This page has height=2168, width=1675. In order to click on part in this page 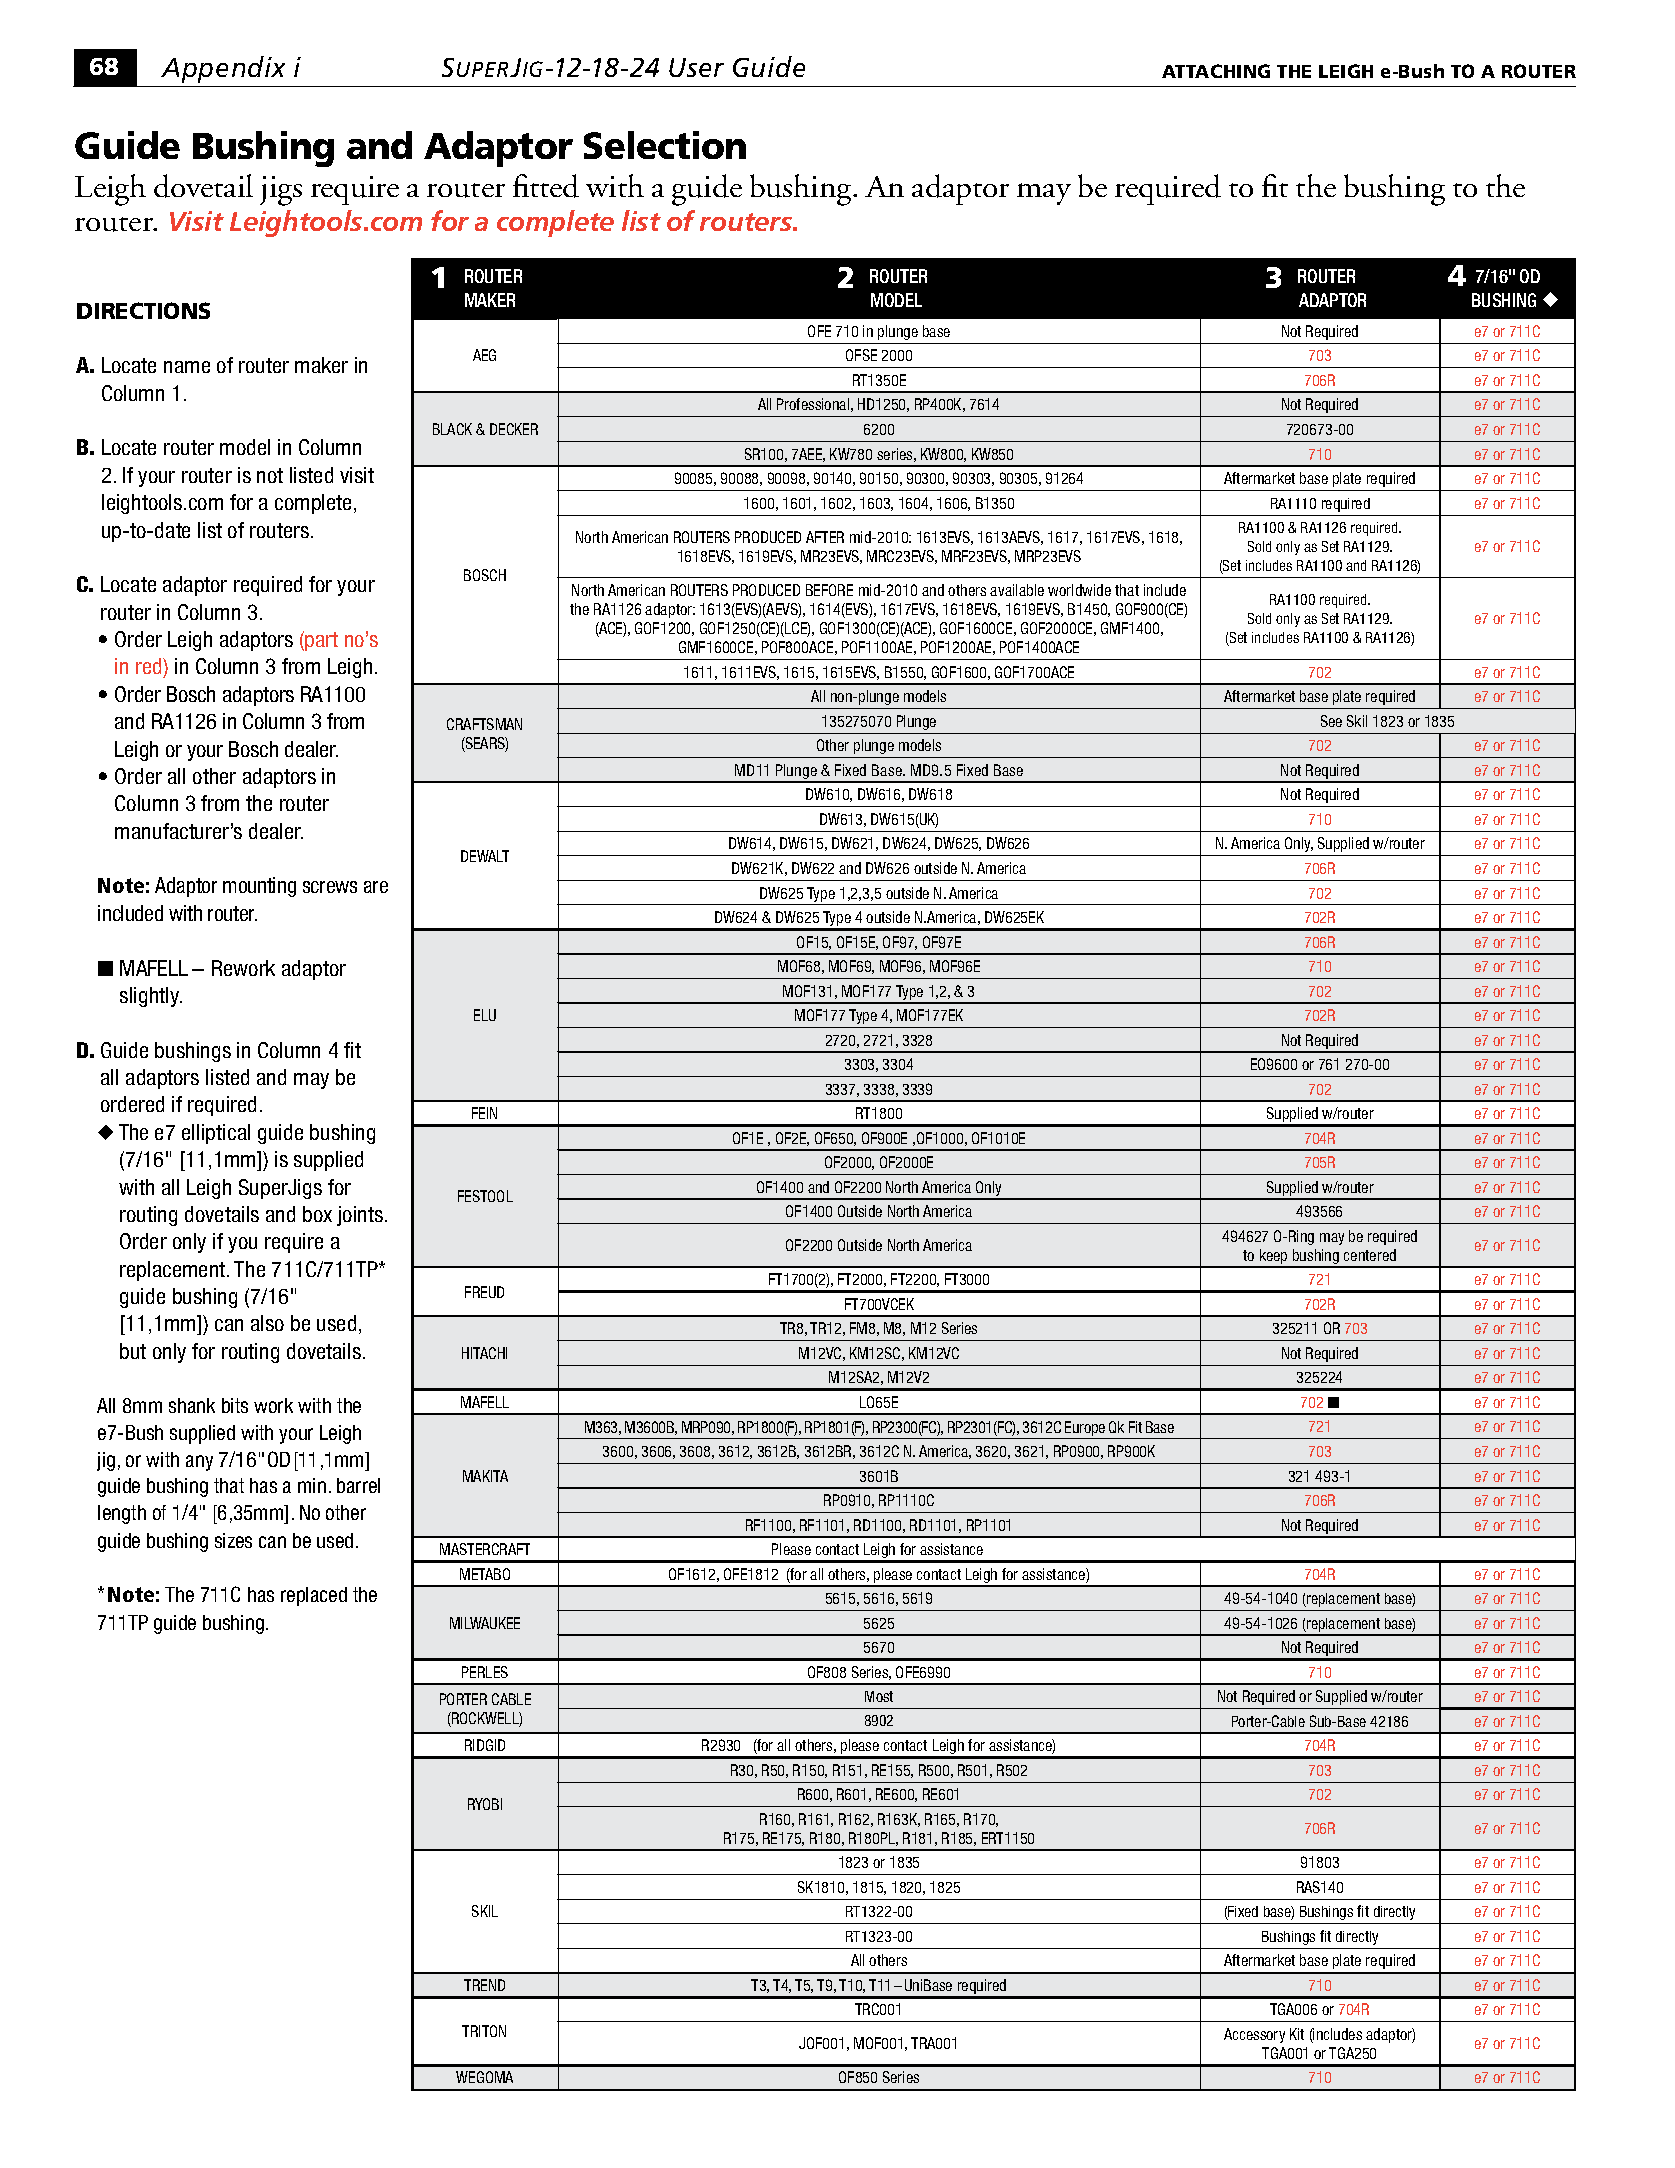, I will do `click(321, 641)`.
